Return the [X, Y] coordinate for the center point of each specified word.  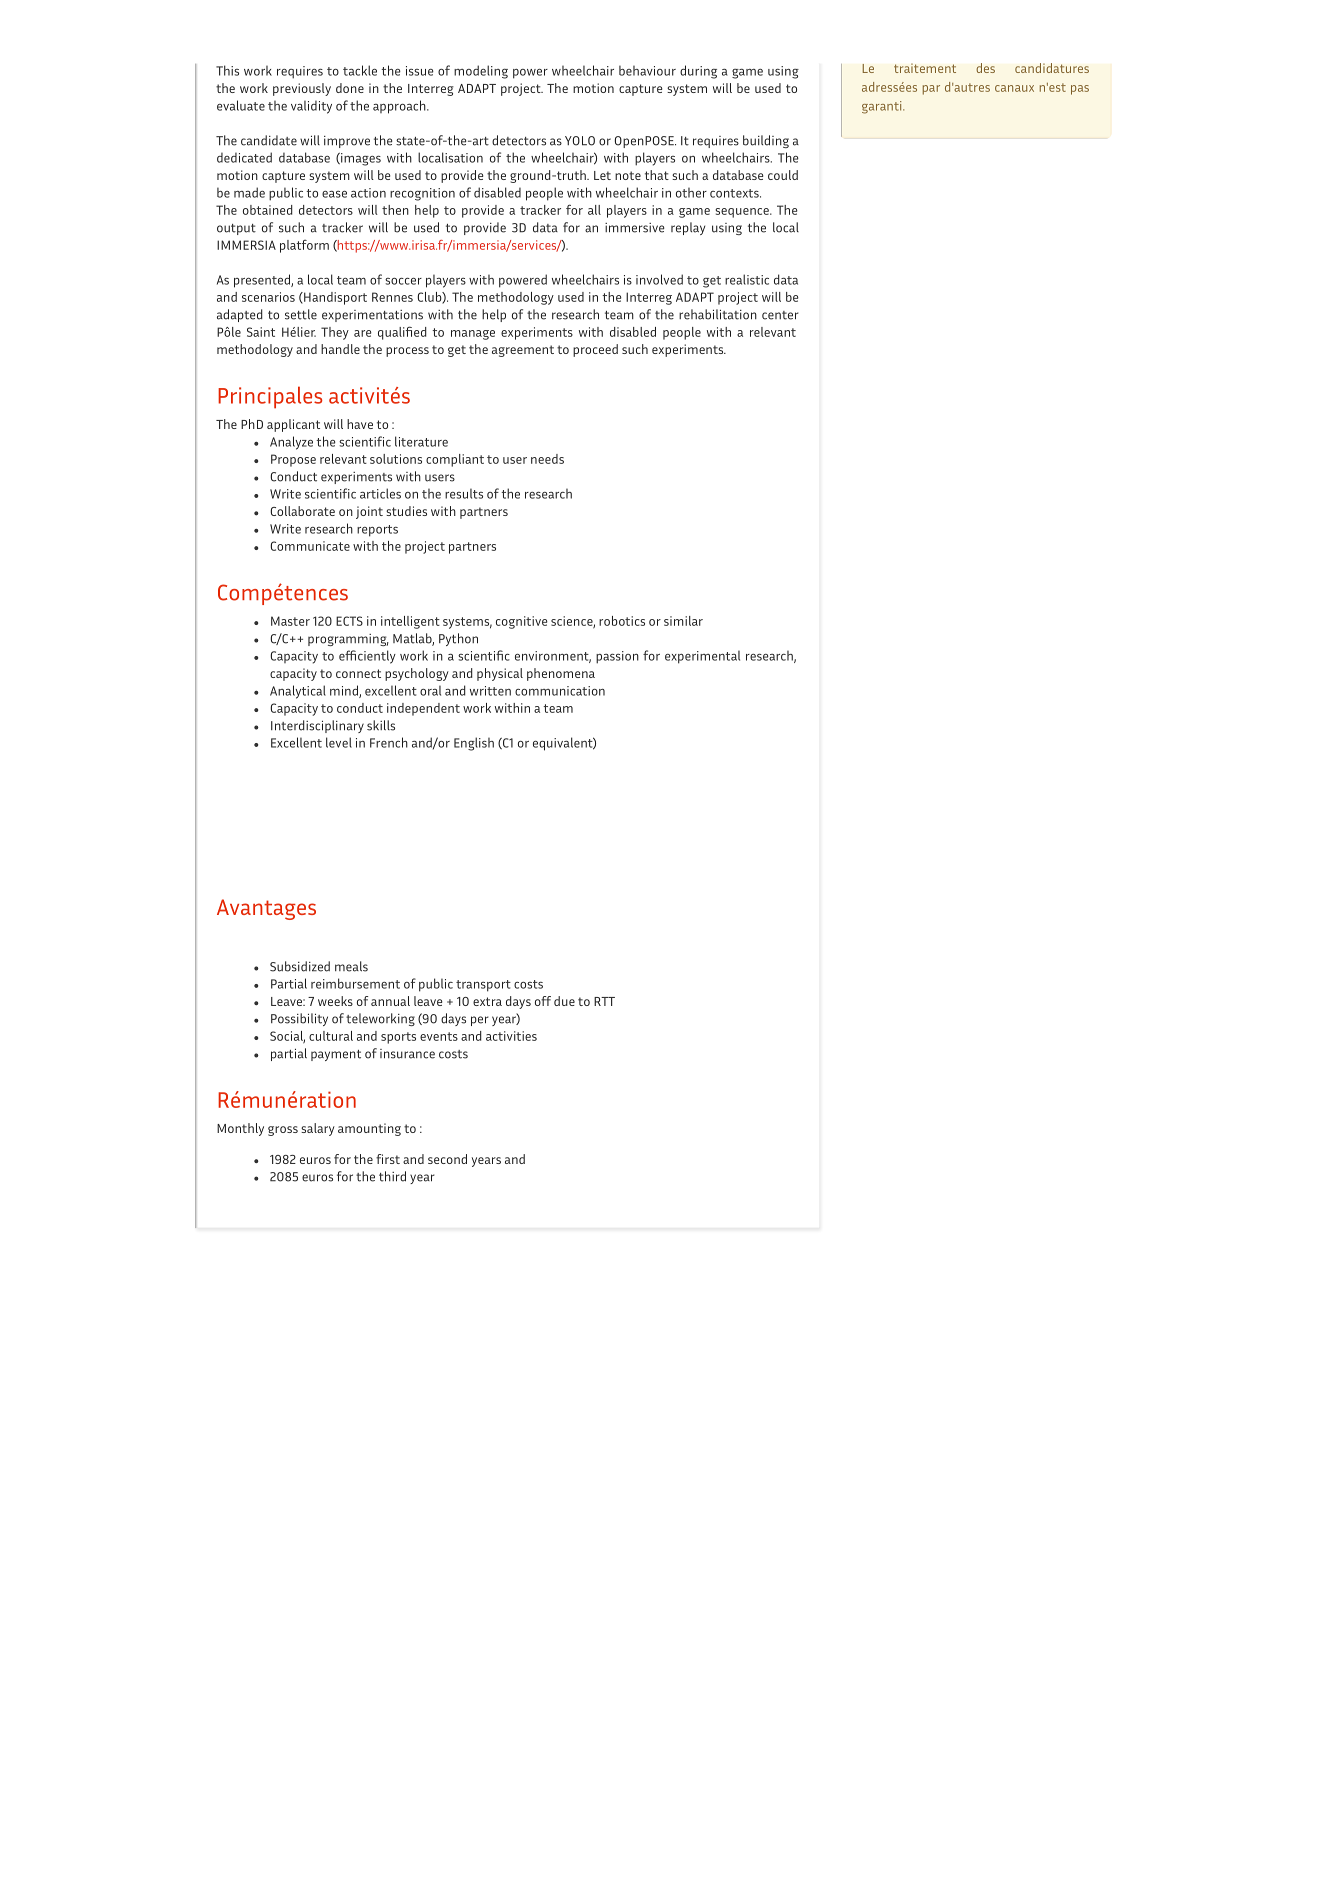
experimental [702, 657]
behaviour [647, 70]
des [985, 68]
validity [311, 107]
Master [290, 621]
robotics [622, 621]
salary [318, 1129]
